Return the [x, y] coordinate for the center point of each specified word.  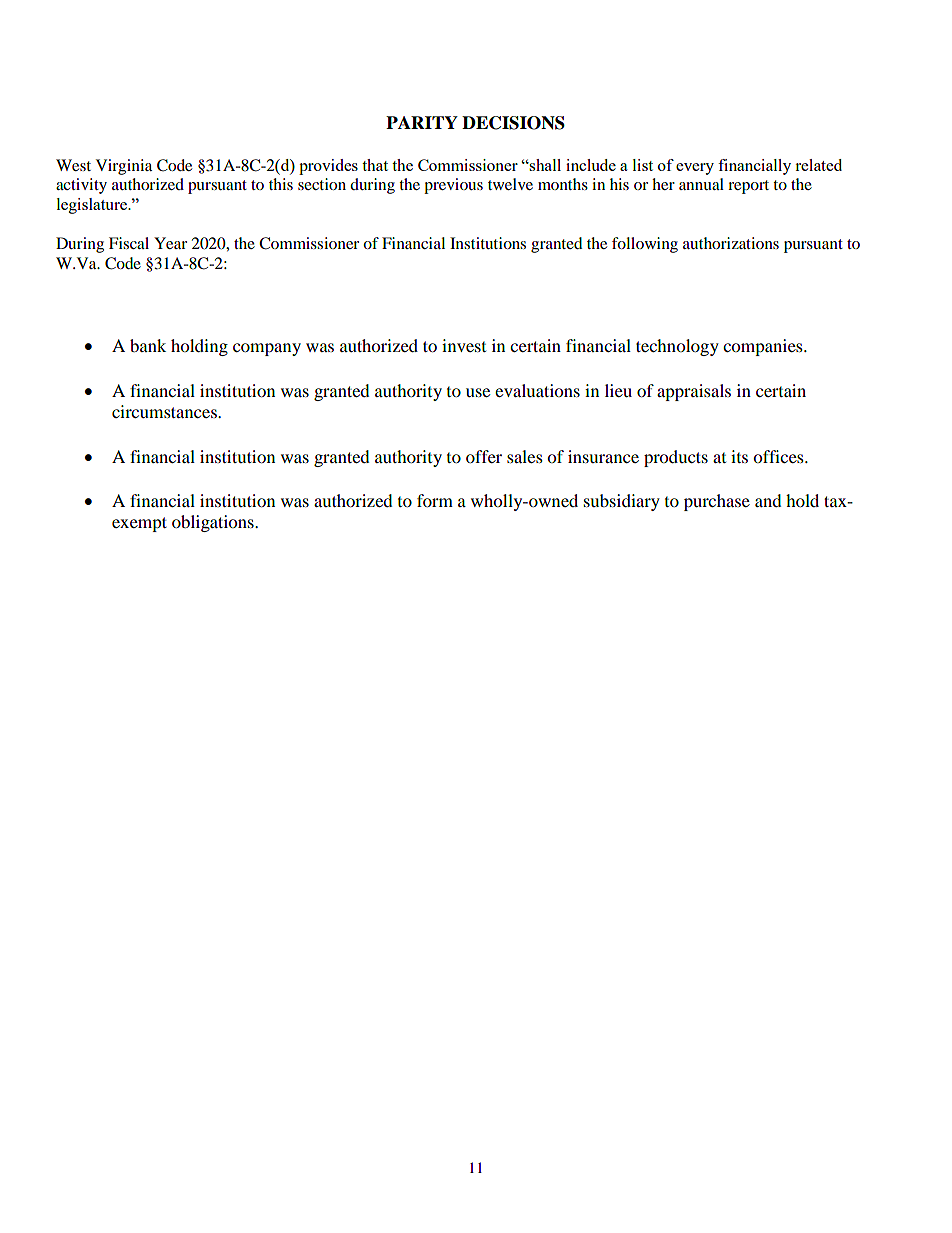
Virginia [124, 167]
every [695, 169]
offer [484, 456]
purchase [717, 502]
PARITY [422, 122]
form [435, 500]
